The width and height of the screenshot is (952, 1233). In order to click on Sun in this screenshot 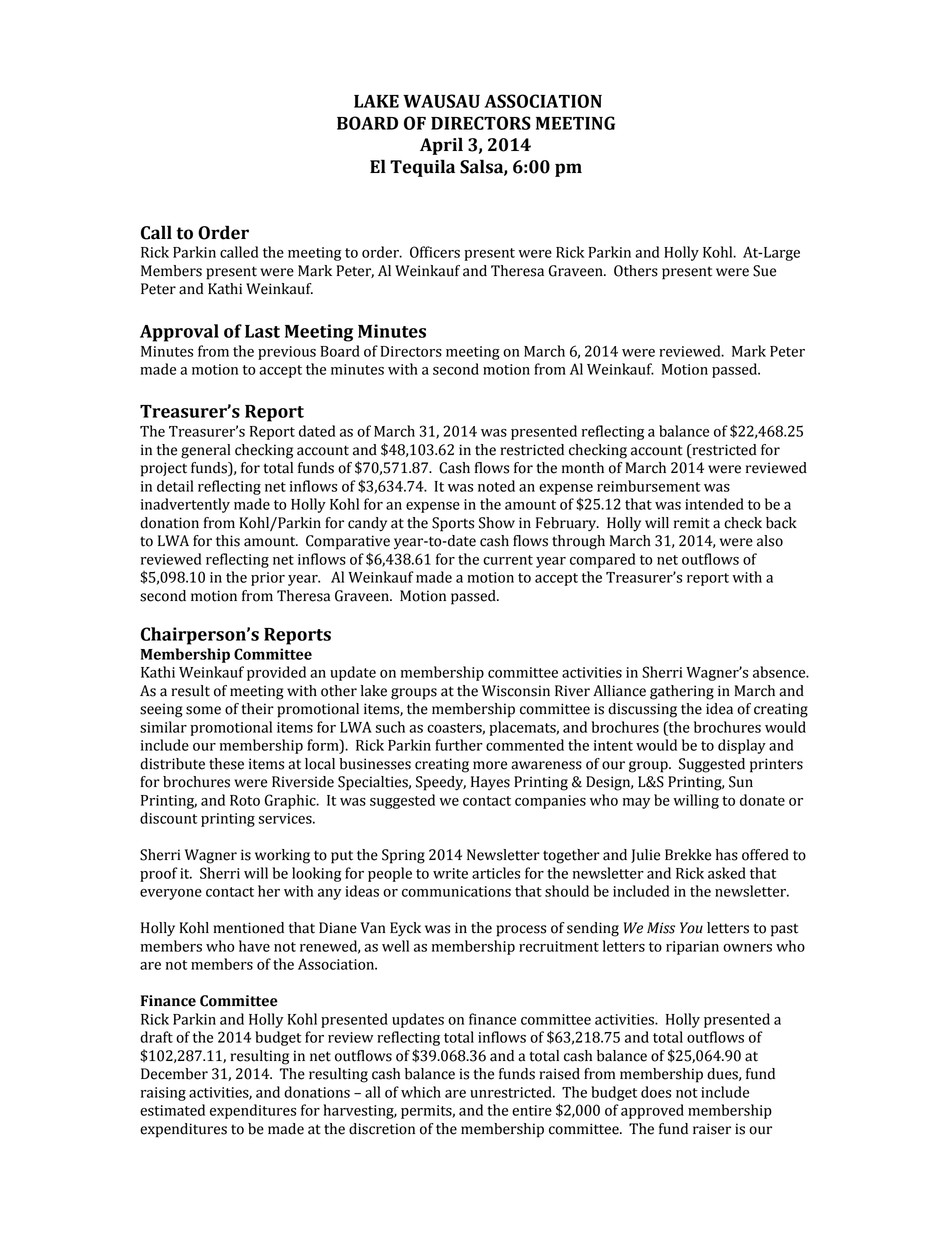, I will do `click(741, 782)`.
